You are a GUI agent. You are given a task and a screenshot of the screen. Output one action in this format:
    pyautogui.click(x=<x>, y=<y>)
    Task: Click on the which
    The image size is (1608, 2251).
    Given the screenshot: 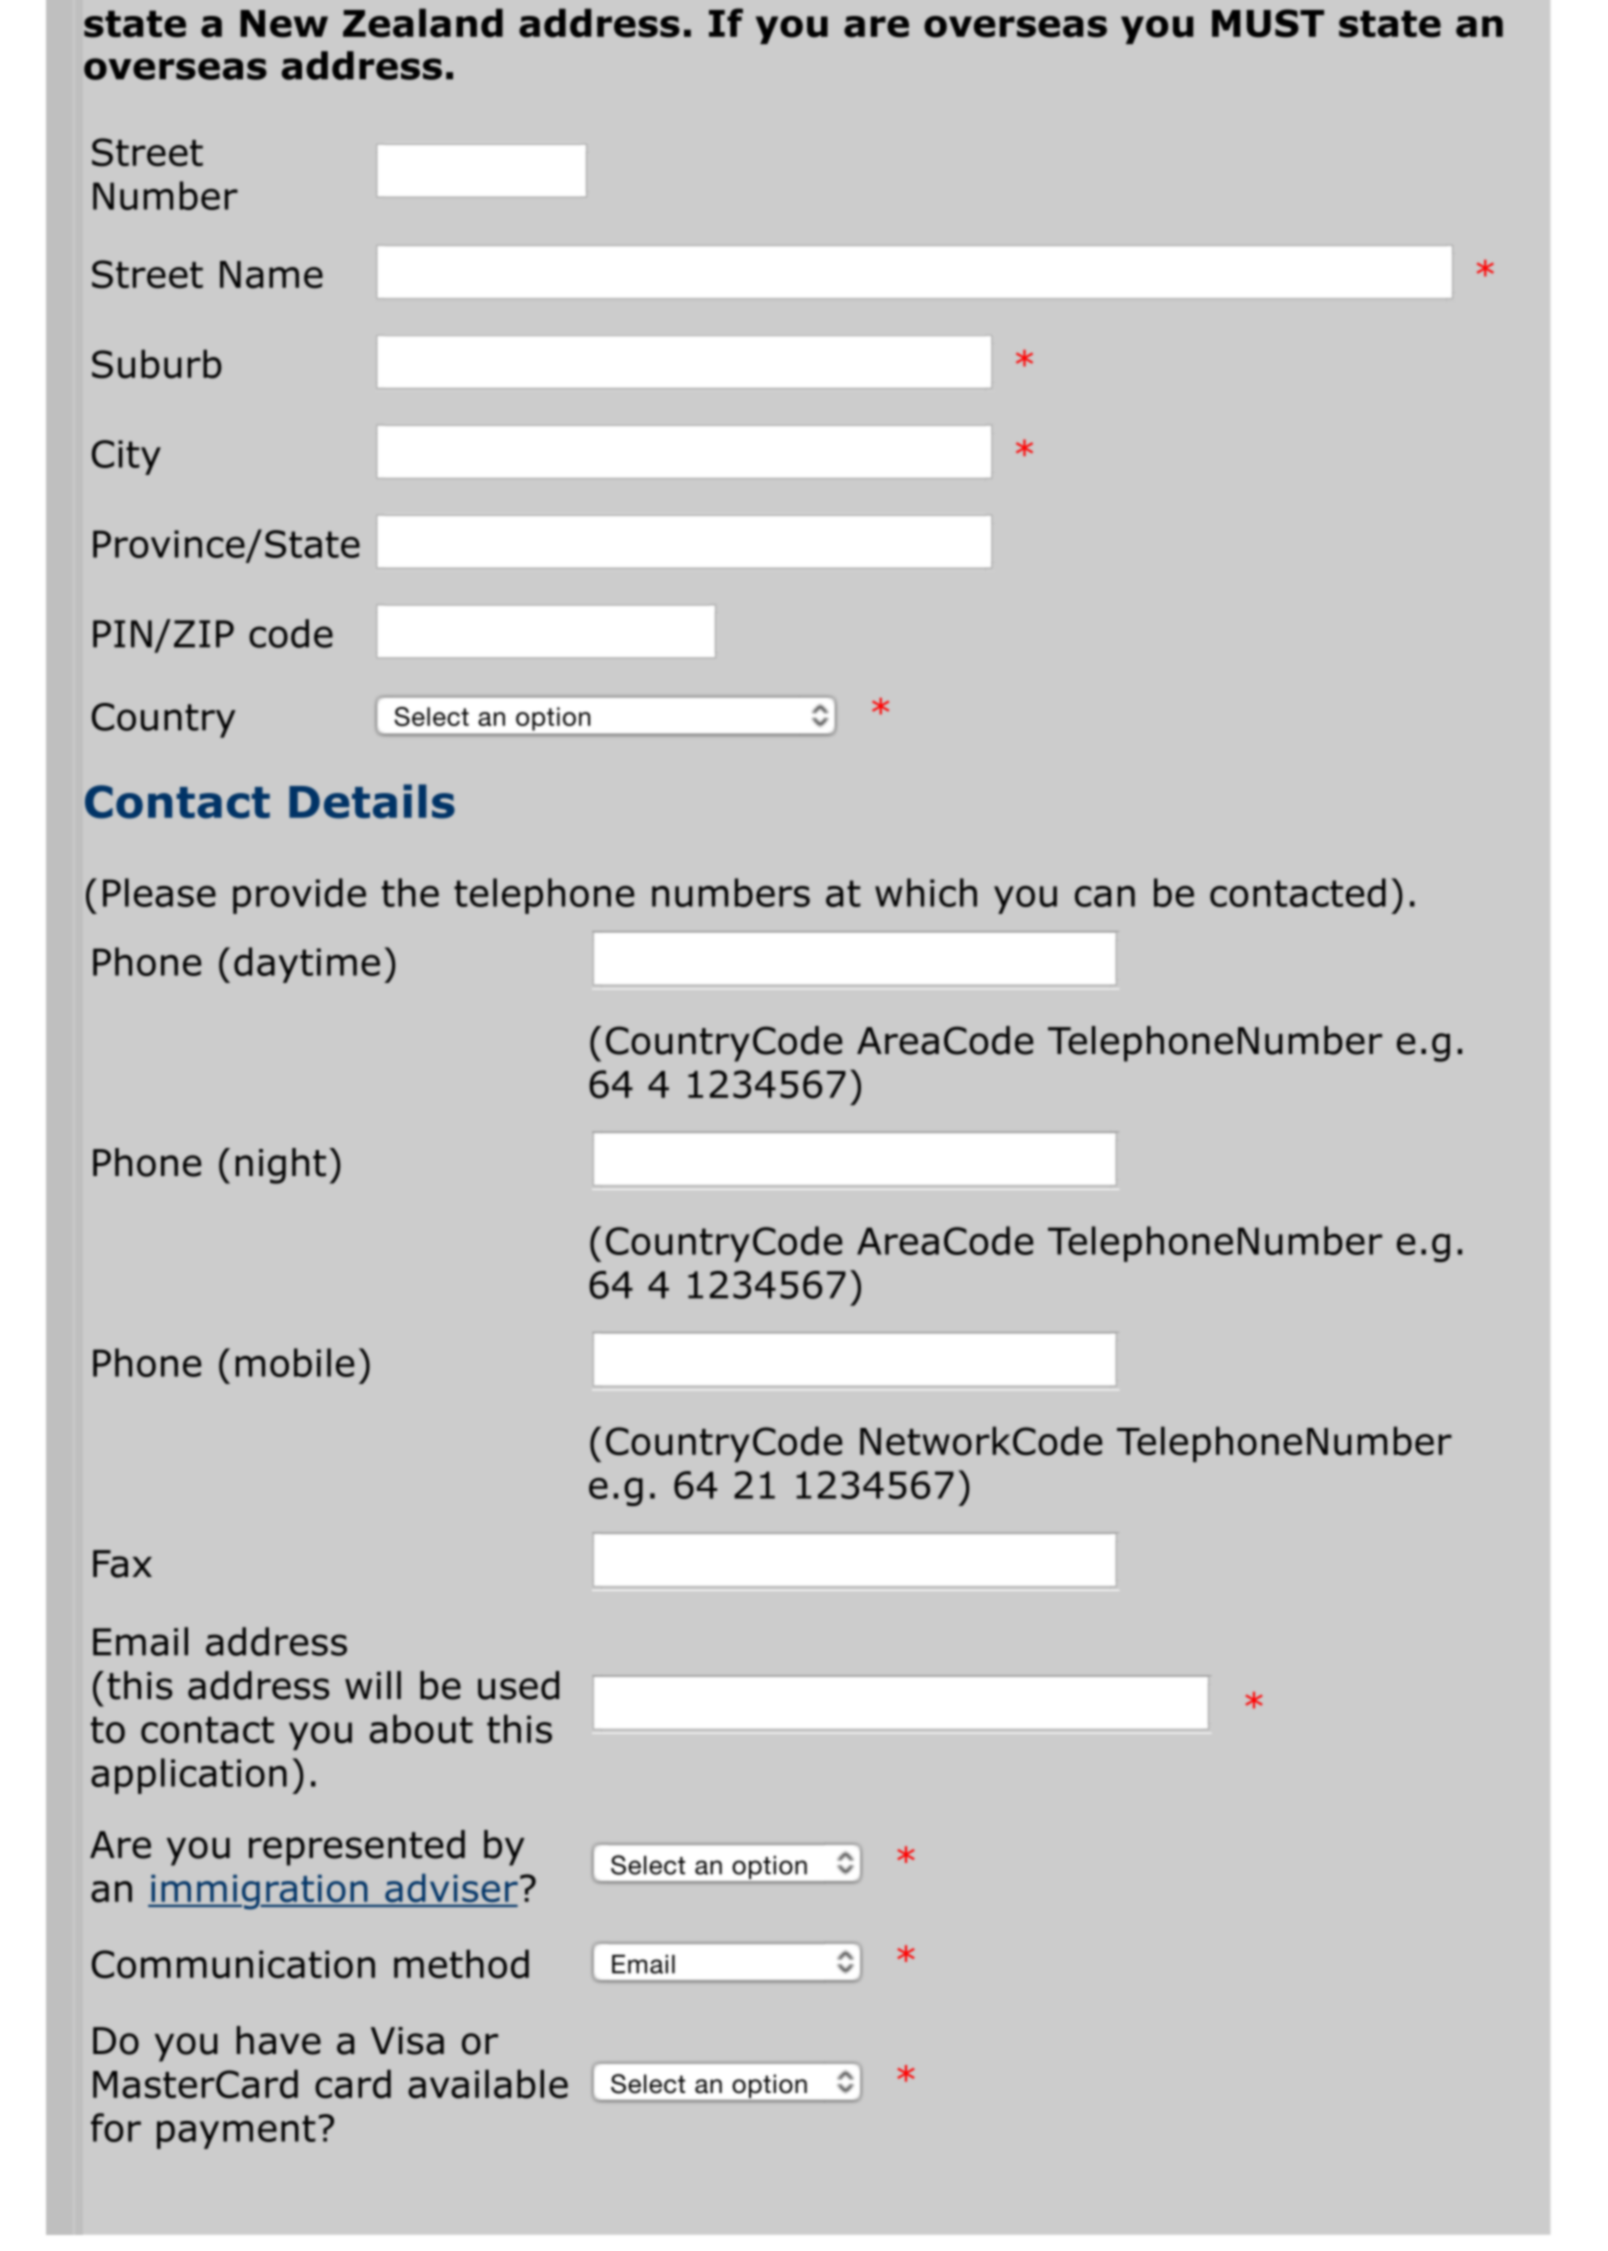 What is the action you would take?
    pyautogui.click(x=926, y=892)
